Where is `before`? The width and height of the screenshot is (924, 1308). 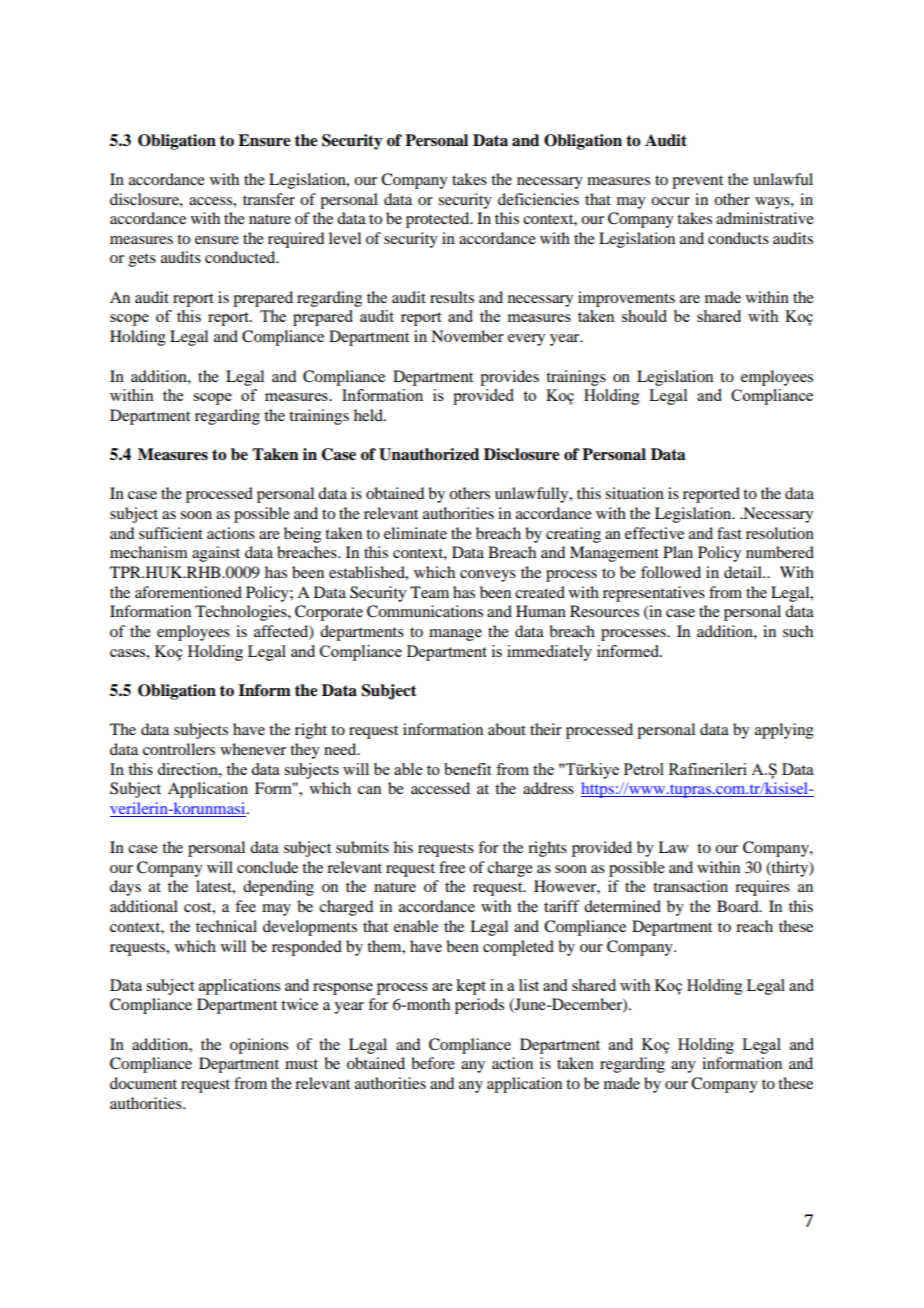
before is located at coordinates (433, 1063).
